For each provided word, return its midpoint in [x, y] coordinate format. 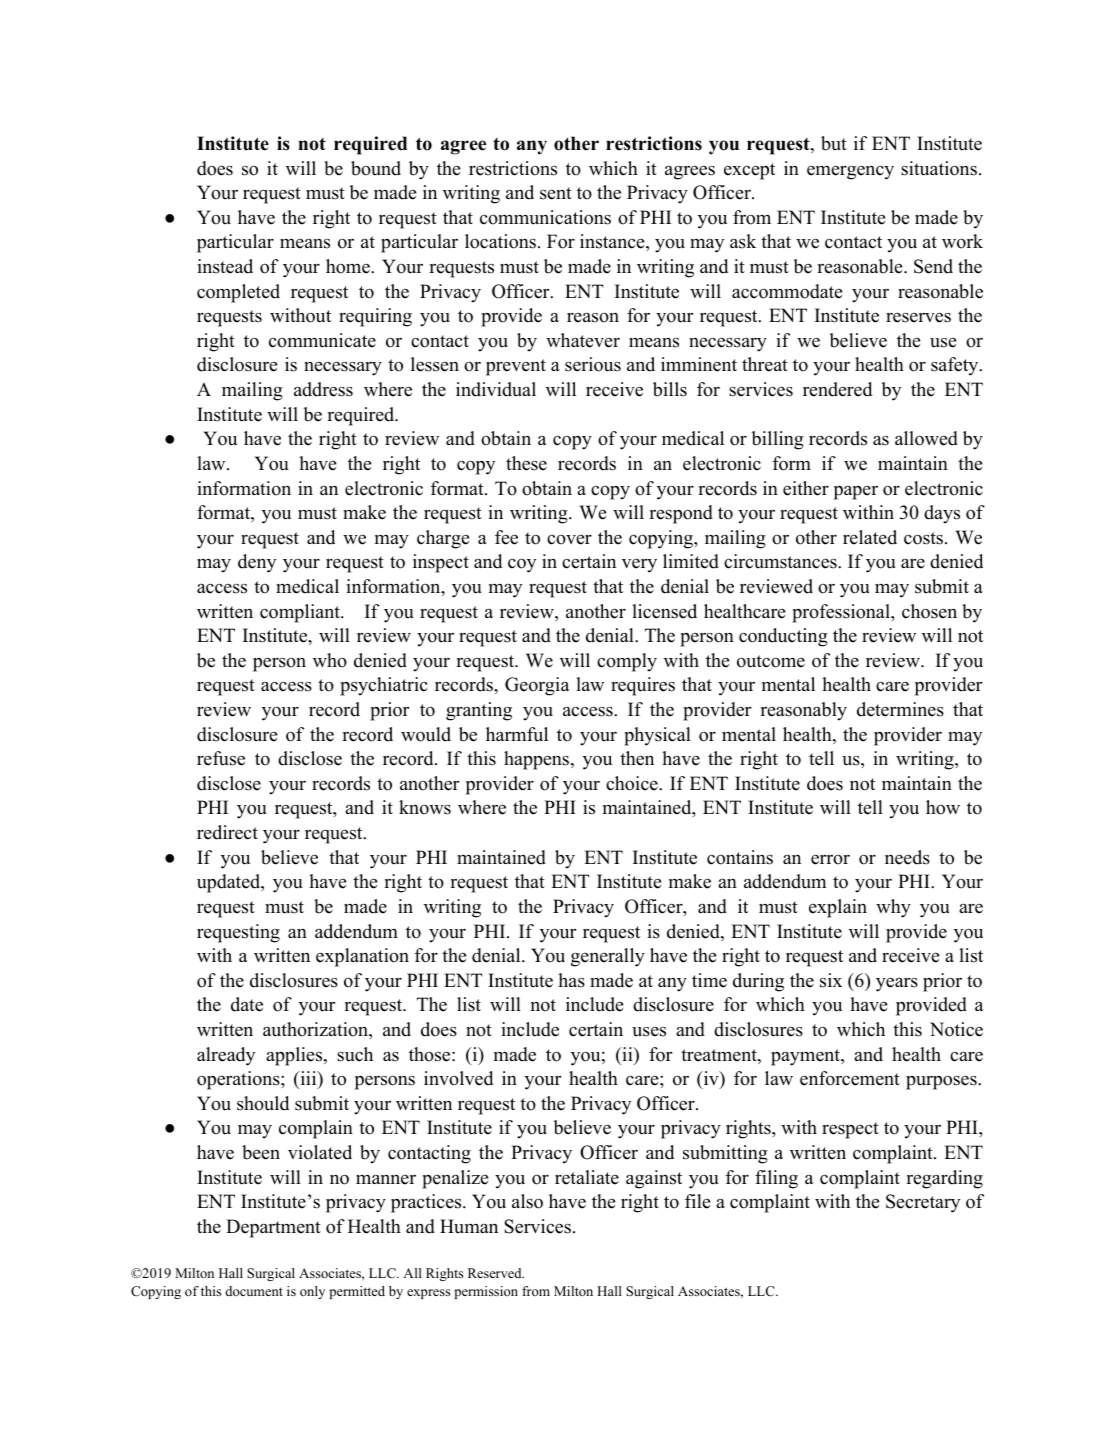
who [330, 660]
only [312, 1292]
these [526, 463]
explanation [362, 957]
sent [556, 193]
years [897, 984]
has [571, 980]
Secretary [923, 1203]
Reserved [496, 1273]
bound [376, 168]
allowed [926, 438]
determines [900, 709]
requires [643, 686]
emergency [850, 172]
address [323, 389]
